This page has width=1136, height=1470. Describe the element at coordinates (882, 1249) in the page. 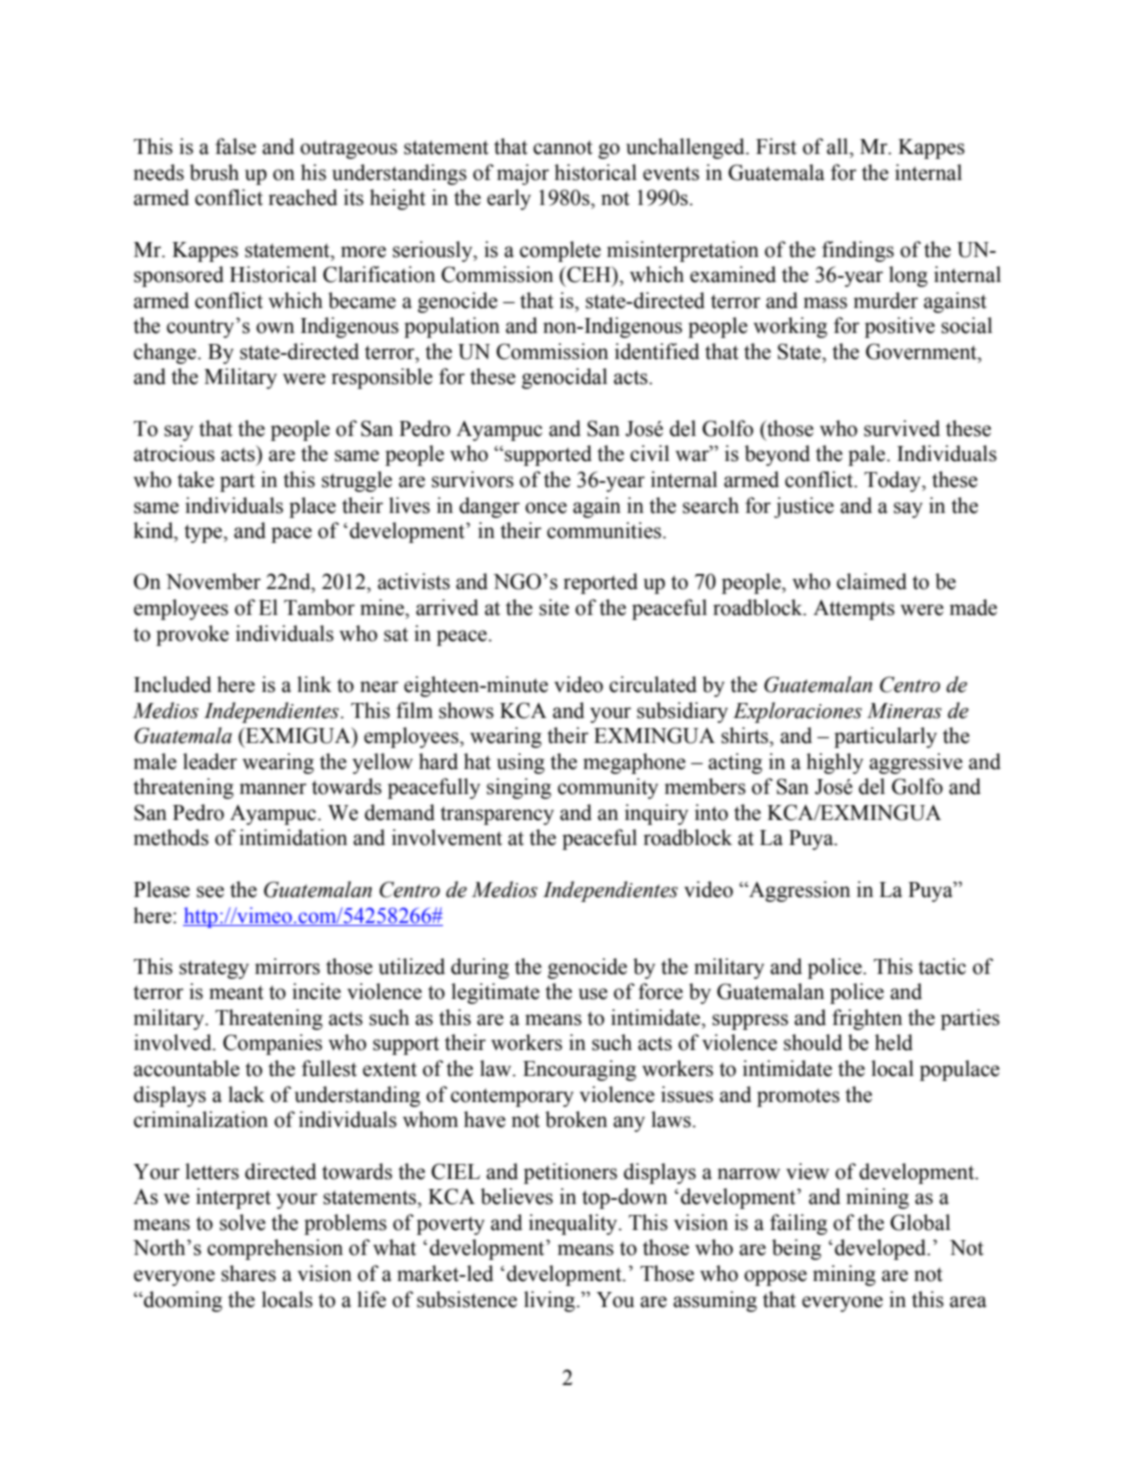

I see `developed` at that location.
